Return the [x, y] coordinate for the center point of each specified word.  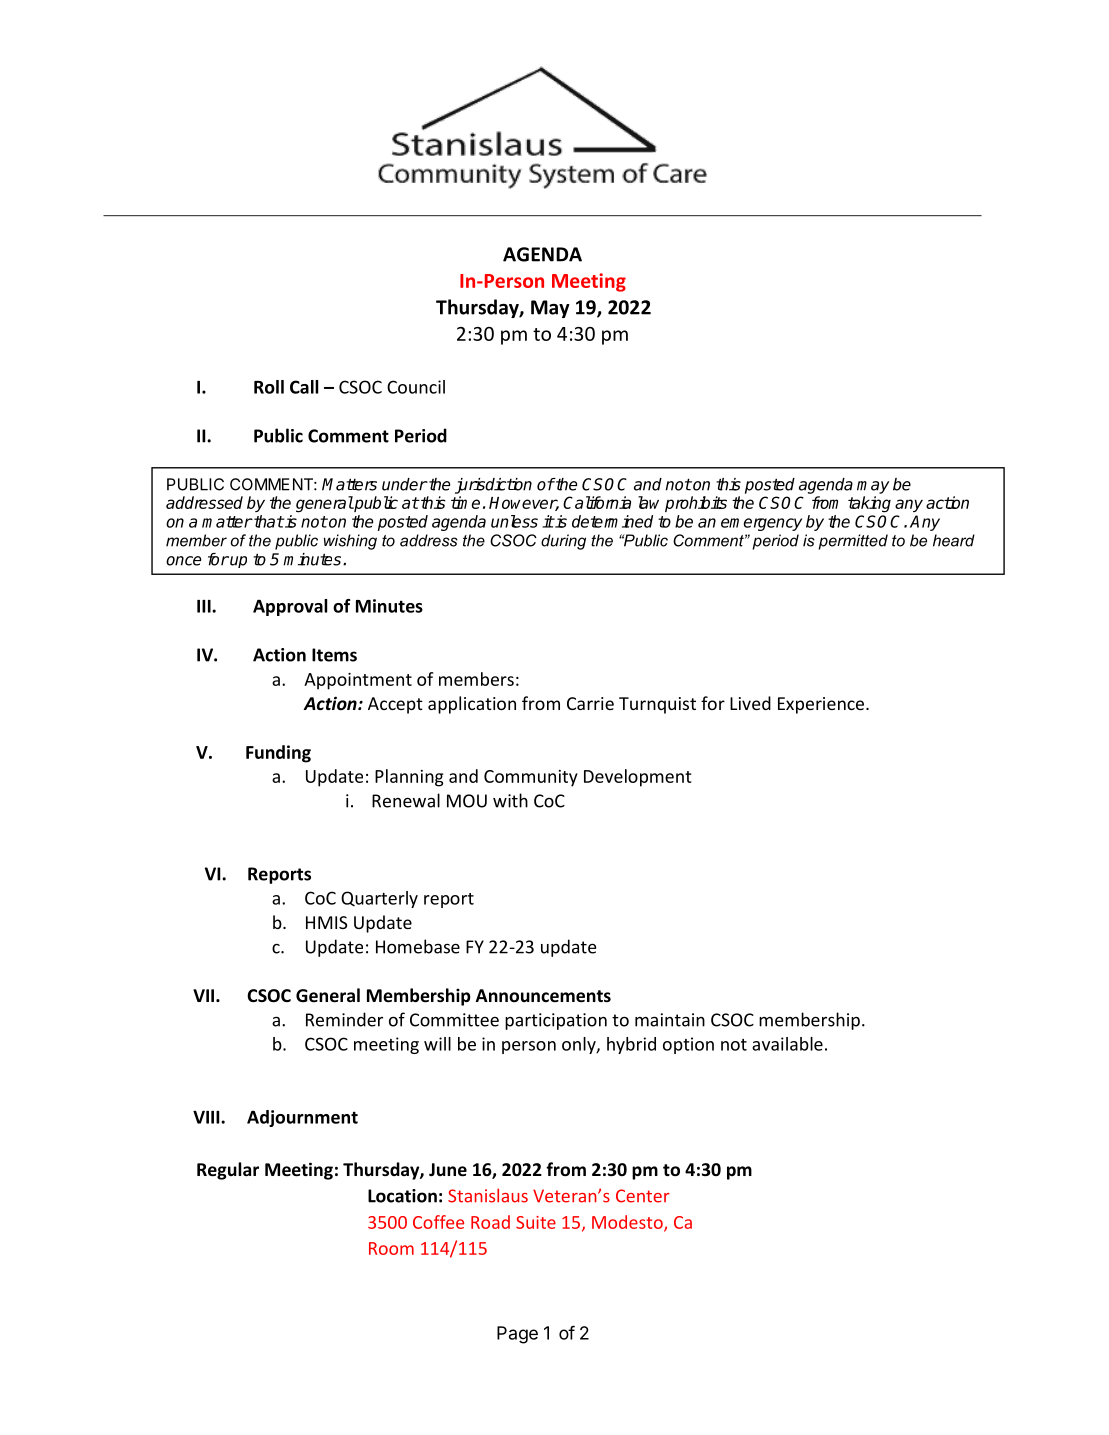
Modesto [628, 1223]
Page [517, 1335]
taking [869, 504]
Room [391, 1248]
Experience [822, 705]
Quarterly [379, 899]
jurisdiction [493, 486]
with [510, 800]
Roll [269, 387]
